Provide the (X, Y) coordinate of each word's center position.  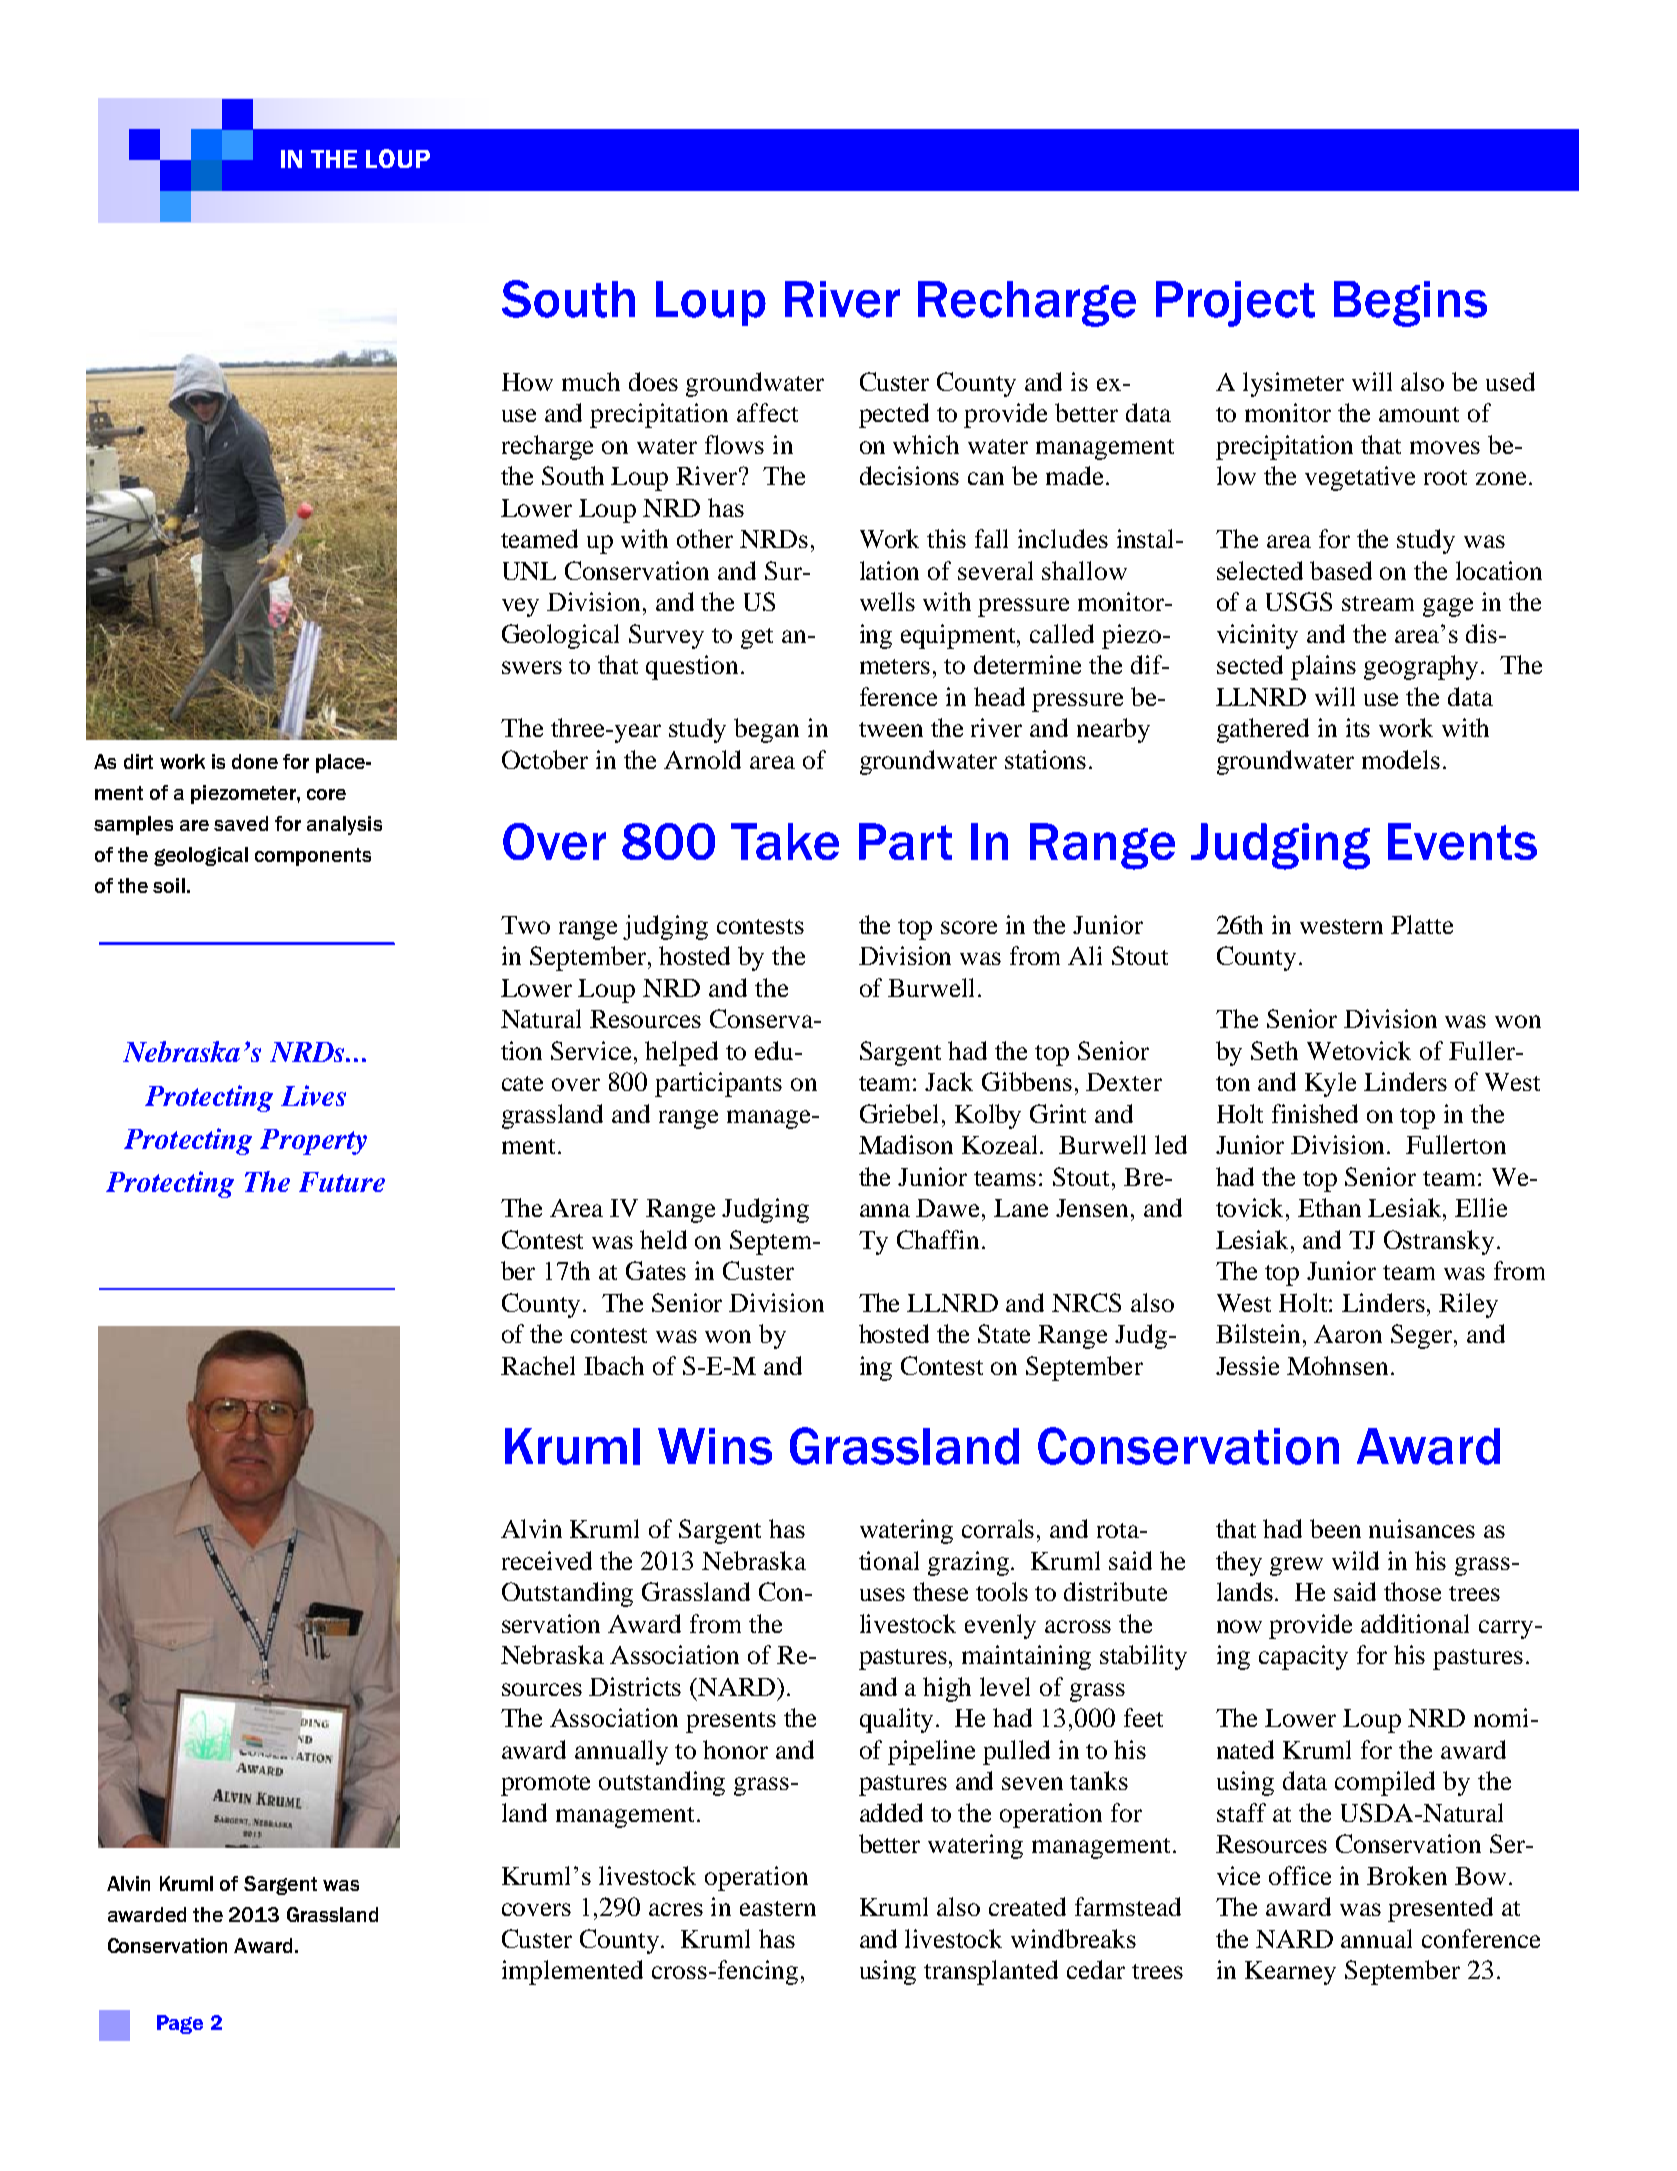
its (1358, 727)
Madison (906, 1144)
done (255, 761)
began (766, 730)
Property (313, 1142)
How (527, 382)
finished (1315, 1113)
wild (1355, 1560)
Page (180, 2024)
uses (882, 1594)
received (547, 1560)
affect (767, 412)
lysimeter (1293, 384)
